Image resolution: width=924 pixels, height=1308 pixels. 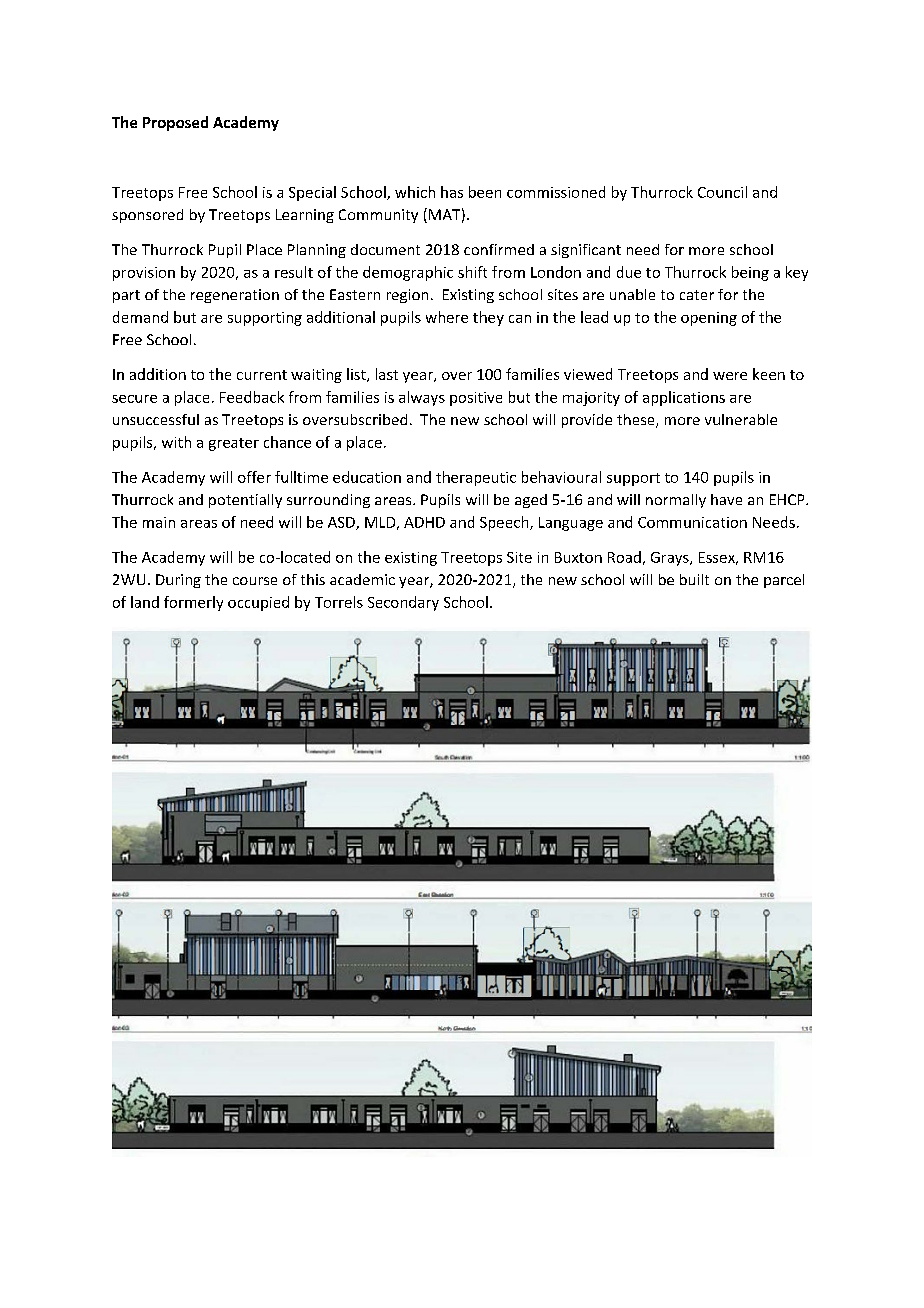 I want to click on vulnerable, so click(x=741, y=419).
